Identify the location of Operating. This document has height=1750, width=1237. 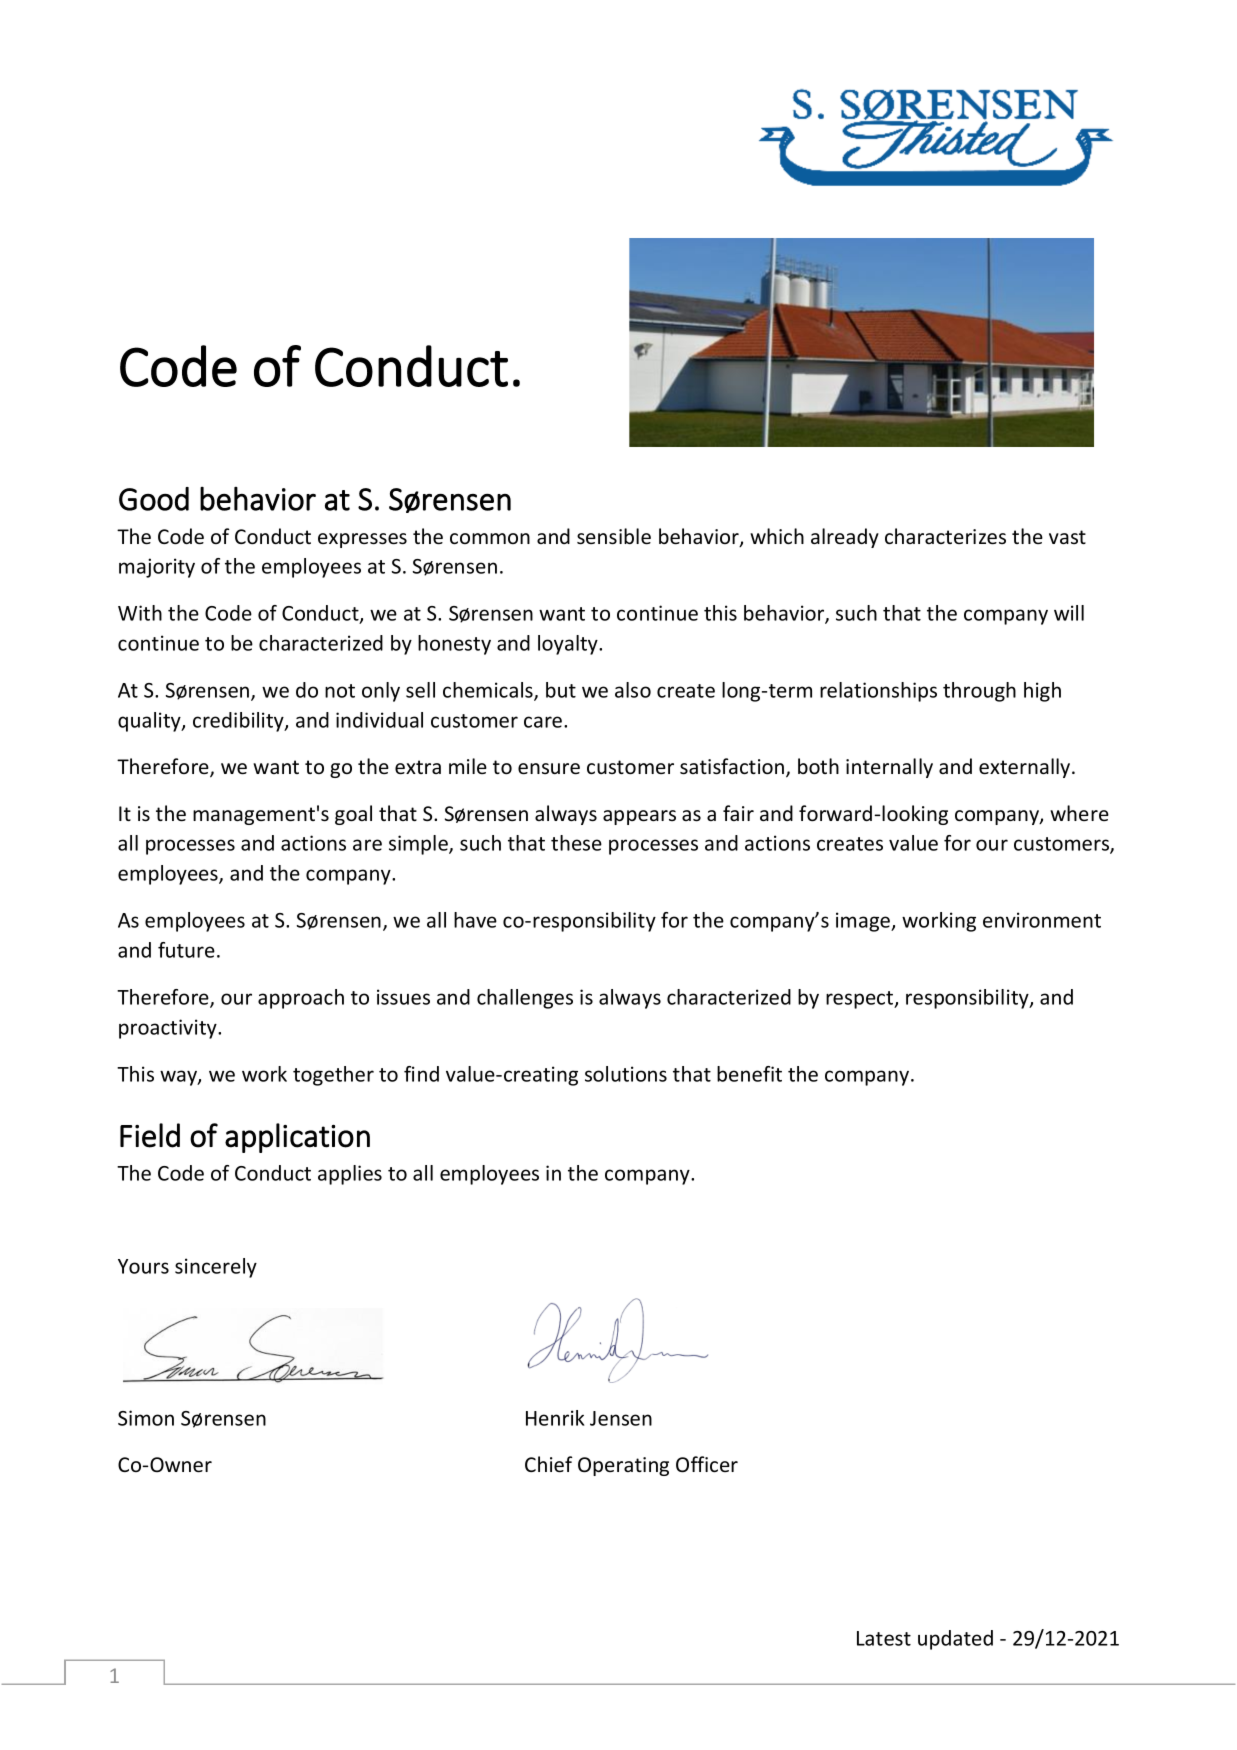
(623, 1466).
